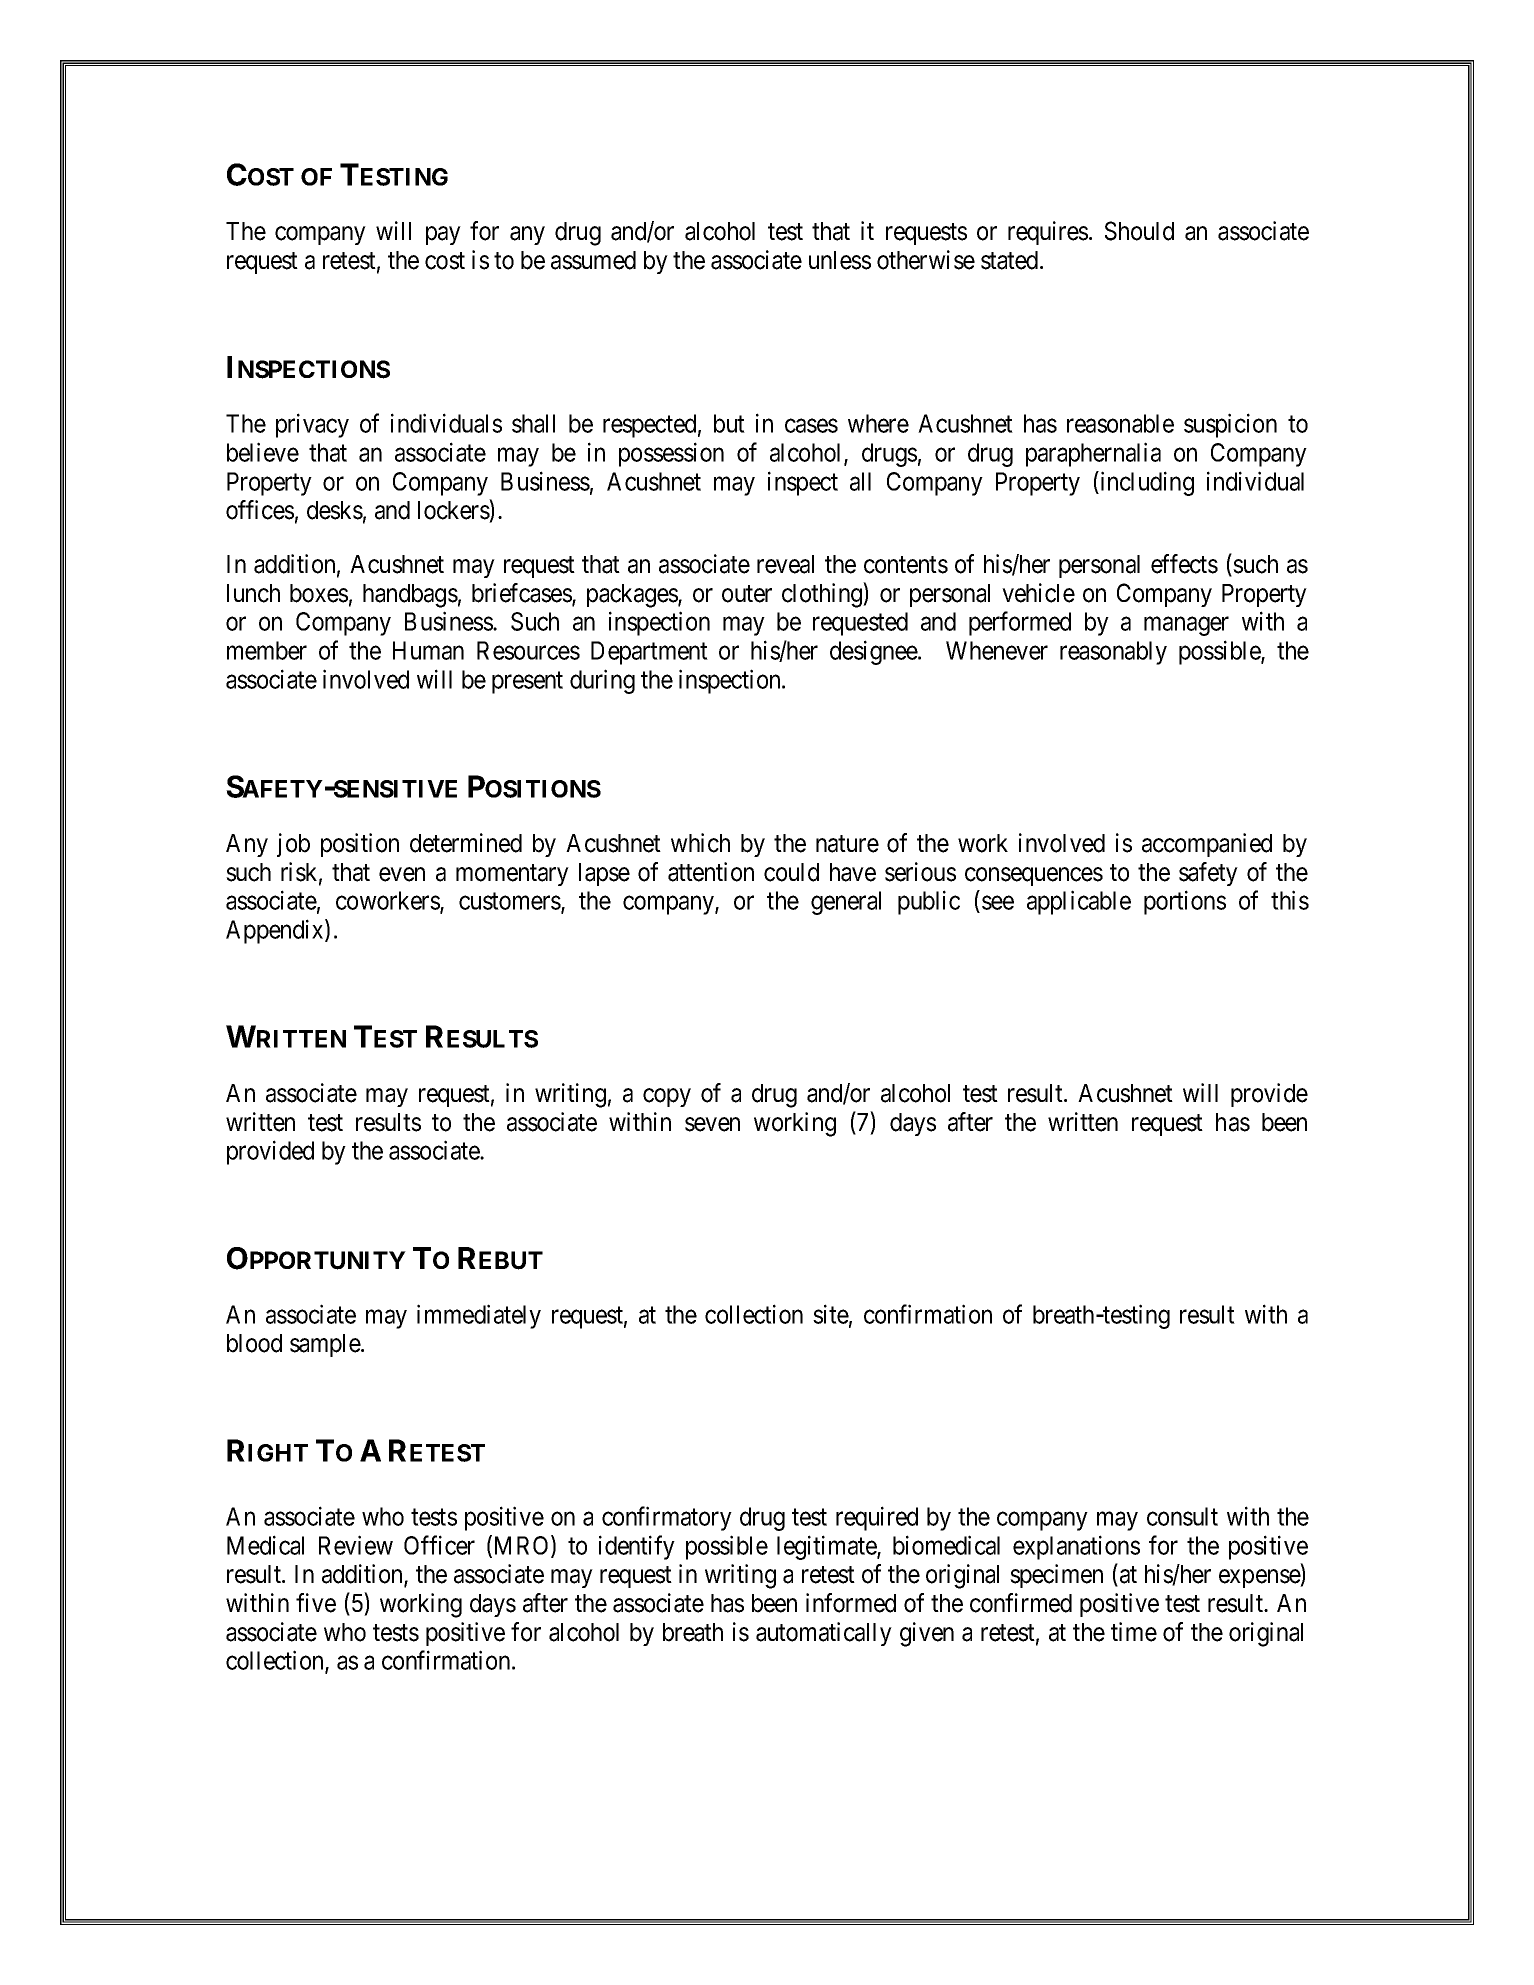  Describe the element at coordinates (443, 235) in the screenshot. I see `pay` at that location.
